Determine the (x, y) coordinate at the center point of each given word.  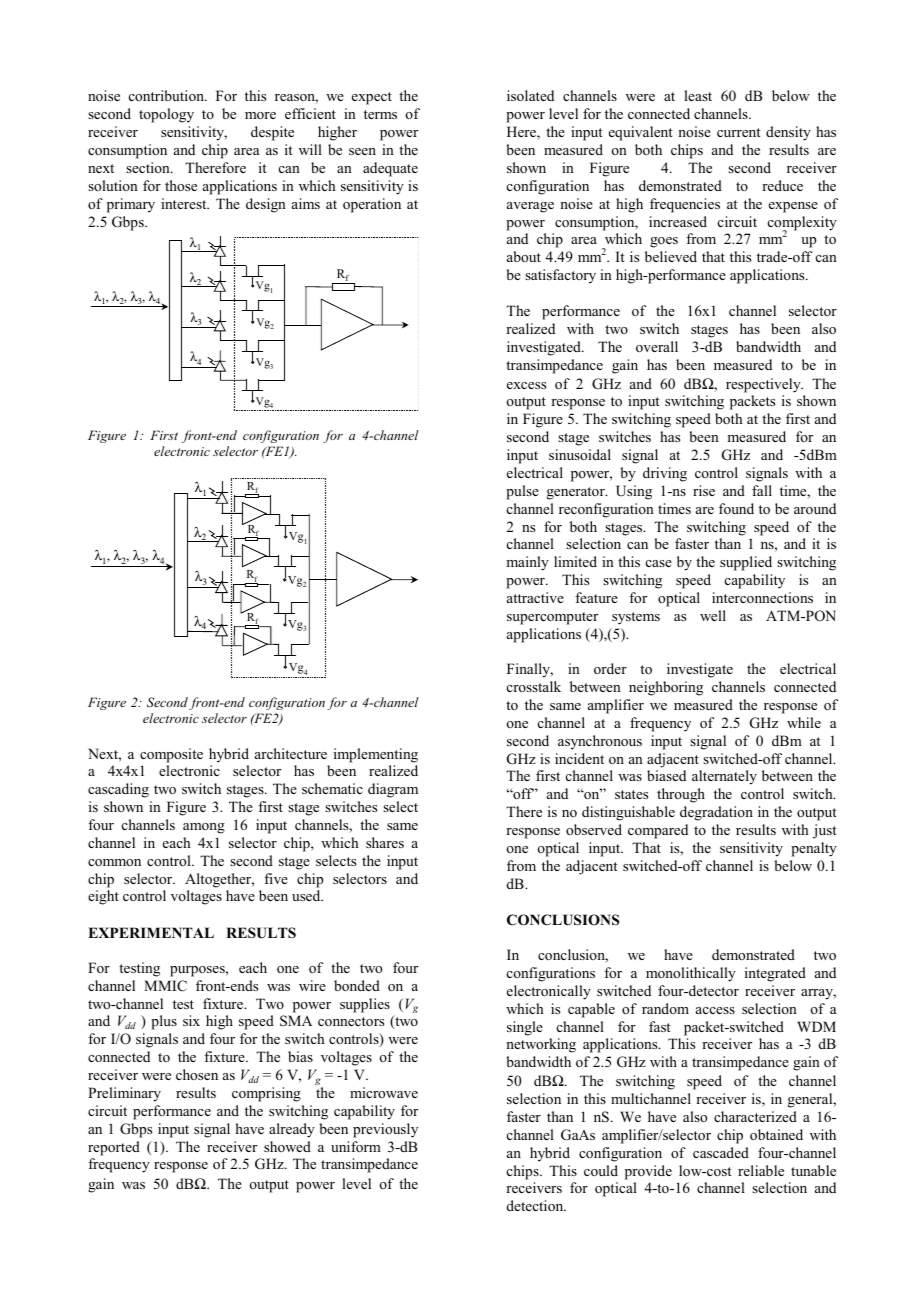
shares (385, 842)
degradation (716, 813)
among (204, 828)
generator (577, 493)
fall (762, 490)
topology (166, 115)
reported (114, 1148)
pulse (522, 492)
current (738, 132)
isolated (530, 95)
